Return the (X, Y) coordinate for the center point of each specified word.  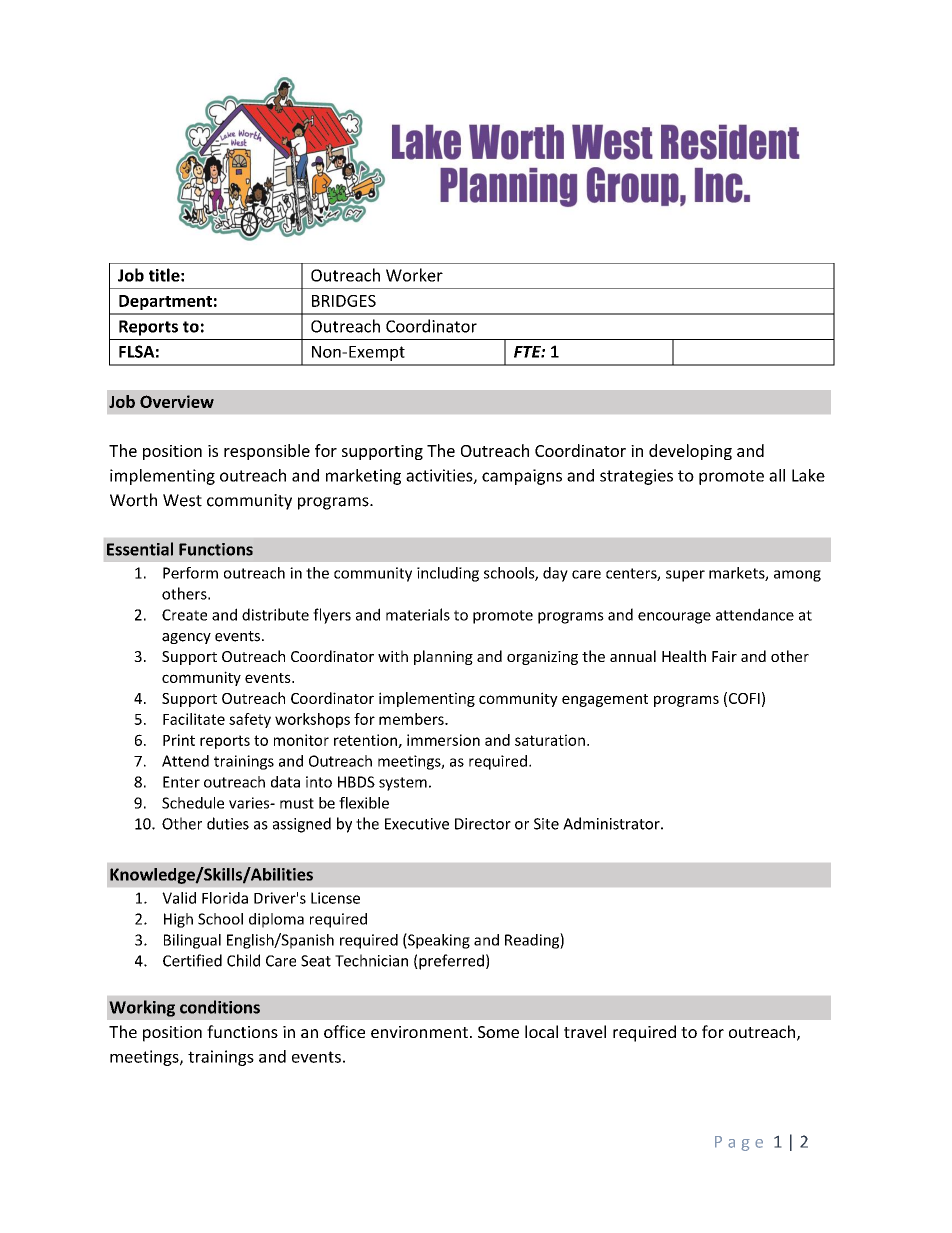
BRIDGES (344, 301)
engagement (605, 700)
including (448, 574)
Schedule (193, 803)
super (685, 576)
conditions (220, 1007)
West (182, 500)
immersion (443, 740)
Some (498, 1032)
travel (585, 1031)
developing (690, 452)
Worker (414, 275)
